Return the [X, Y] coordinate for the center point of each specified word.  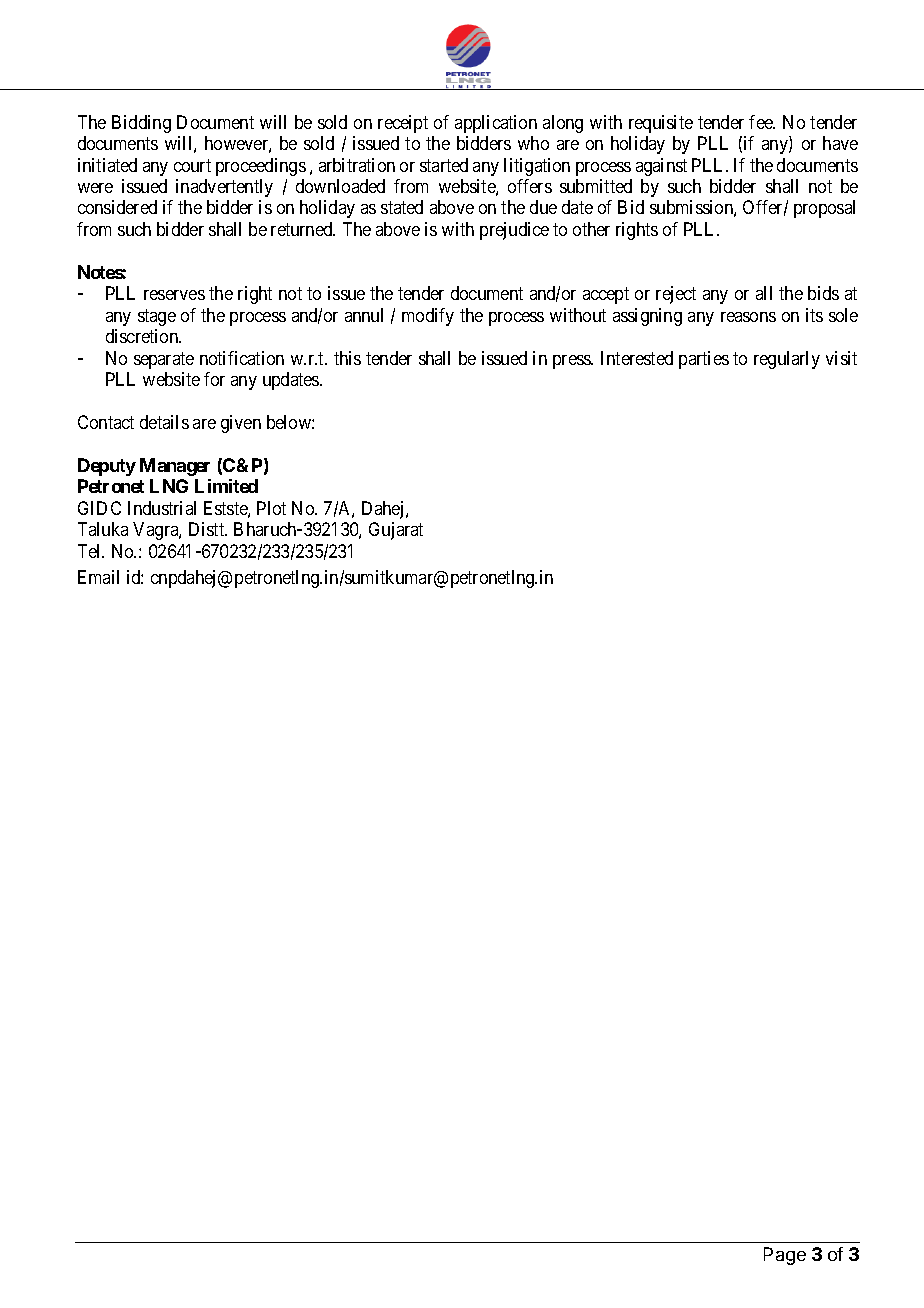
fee [762, 122]
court [192, 165]
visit [841, 358]
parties [704, 360]
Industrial [162, 508]
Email [98, 577]
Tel [91, 551]
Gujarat [396, 531]
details [164, 422]
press [572, 362]
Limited [226, 486]
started [444, 165]
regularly [787, 360]
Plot [271, 508]
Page [785, 1256]
